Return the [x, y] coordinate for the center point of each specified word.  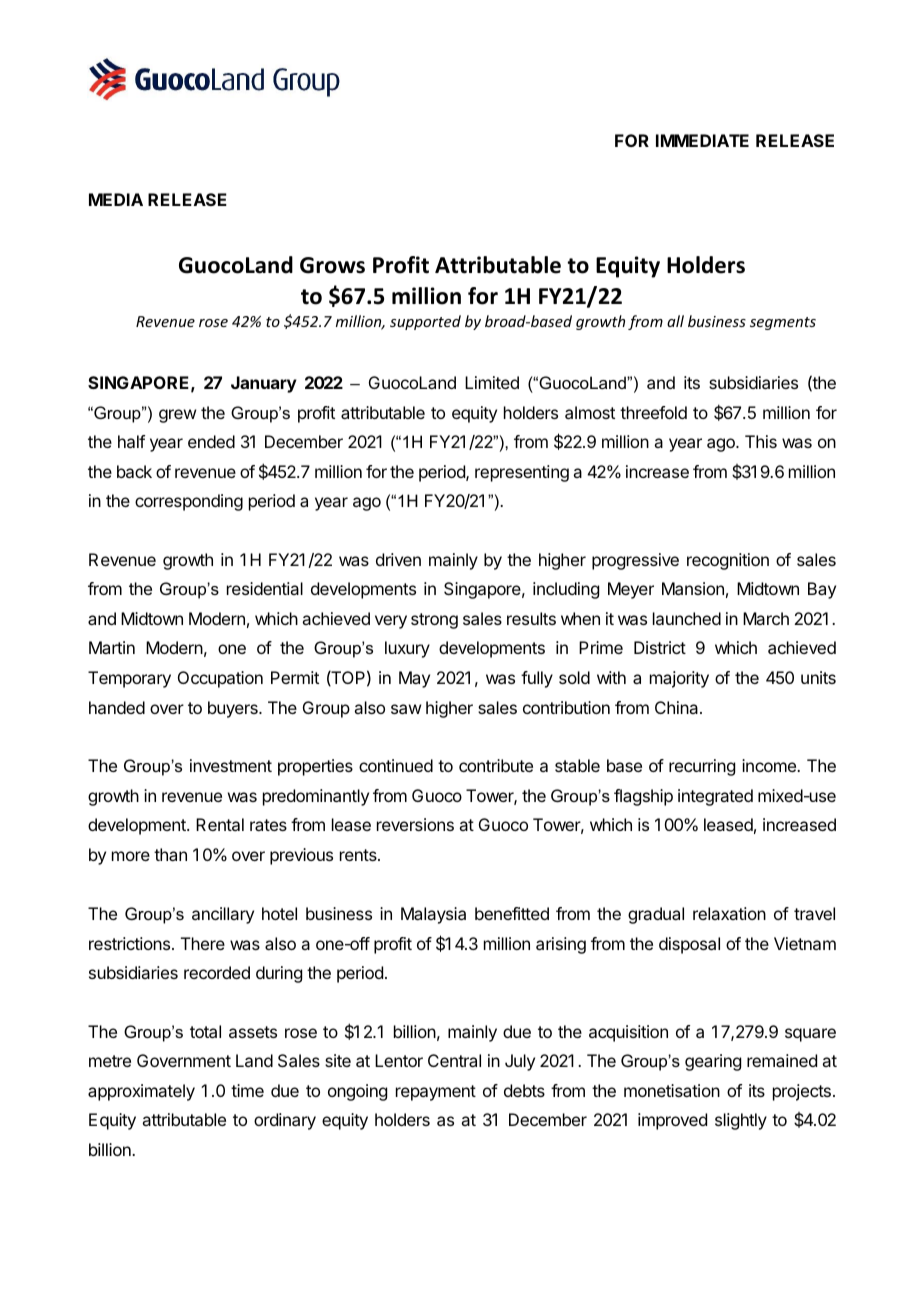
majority [679, 679]
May [414, 679]
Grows [332, 265]
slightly [741, 1121]
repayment [436, 1093]
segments [783, 323]
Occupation [220, 679]
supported [425, 322]
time [247, 1090]
